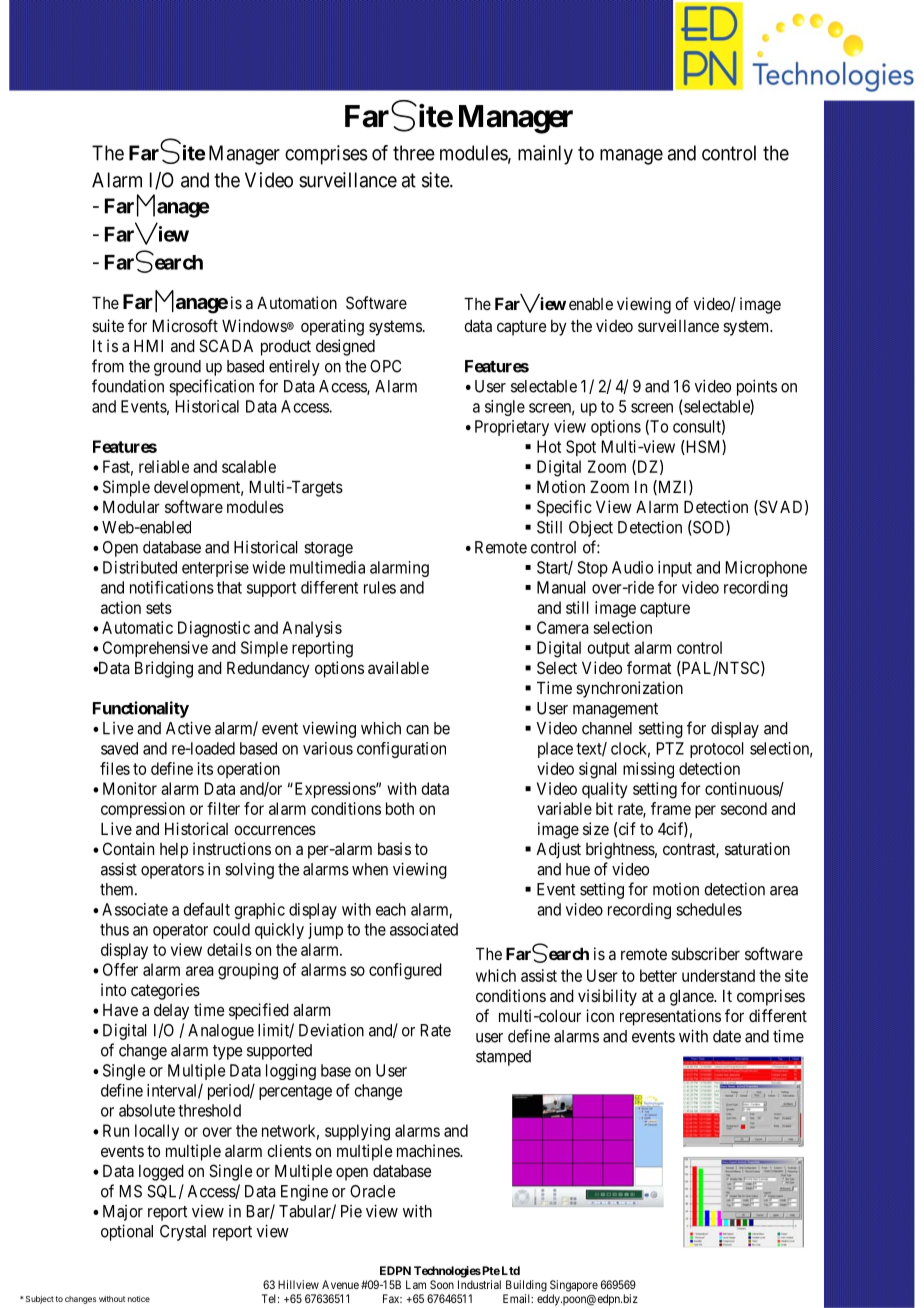  I want to click on schedules, so click(709, 909).
